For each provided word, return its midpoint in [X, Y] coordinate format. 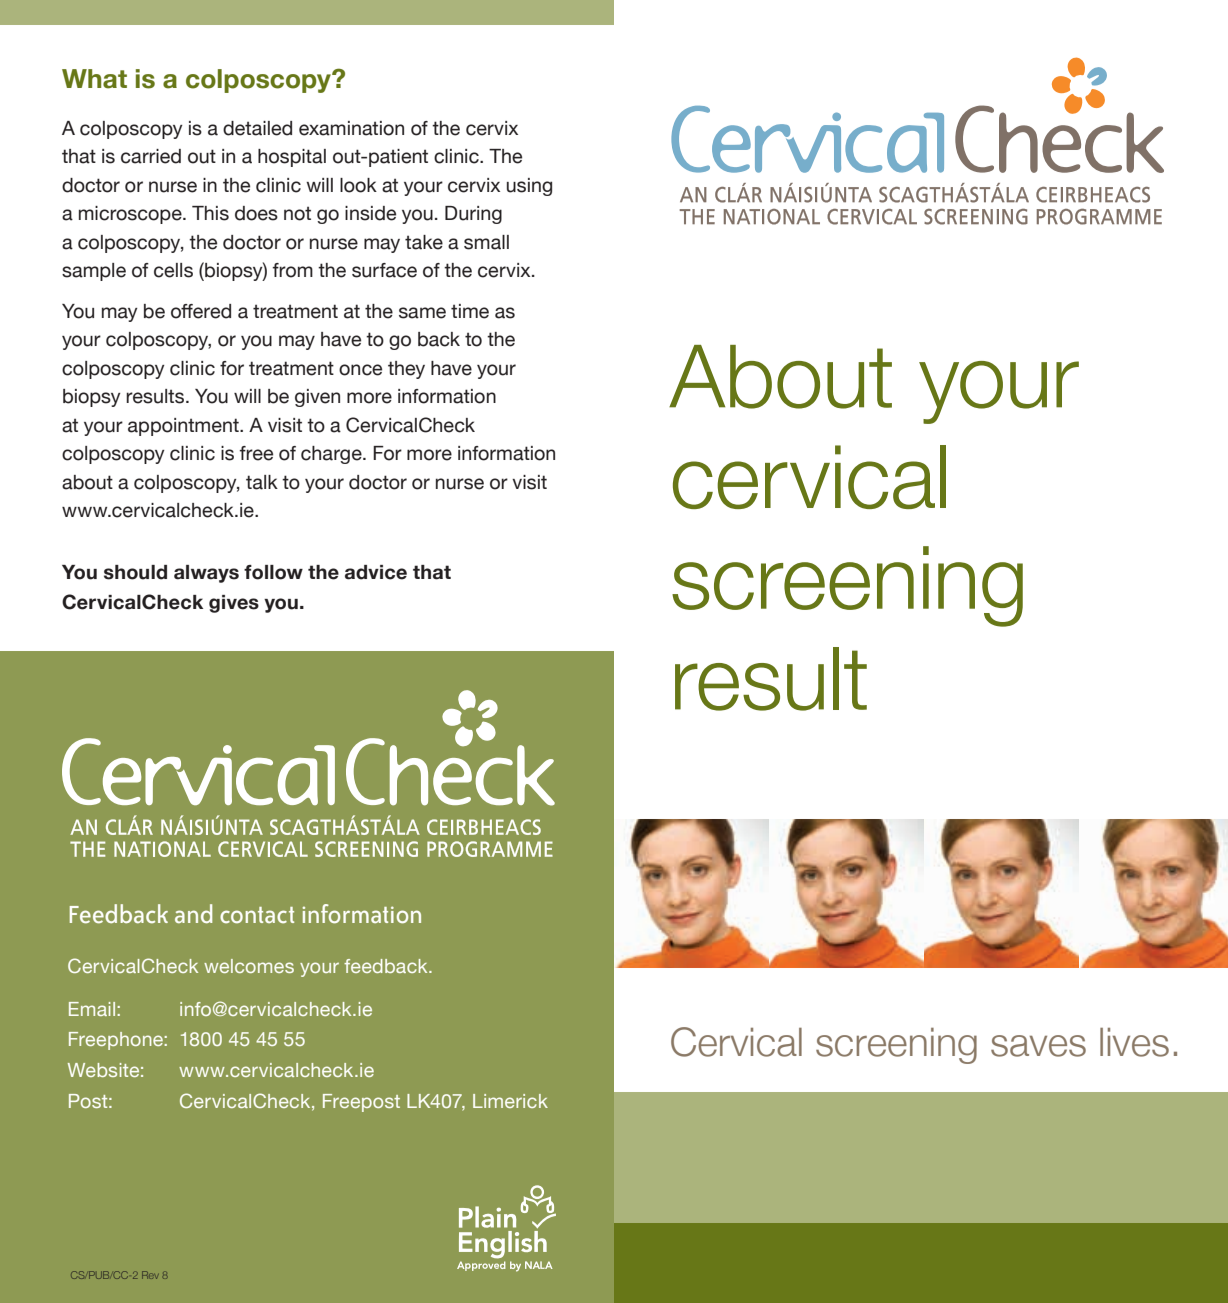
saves [1038, 1046]
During [473, 215]
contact [257, 915]
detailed [257, 128]
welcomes [249, 966]
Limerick [510, 1101]
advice [376, 572]
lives [1134, 1042]
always [206, 574]
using [529, 187]
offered [201, 311]
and [193, 913]
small [486, 242]
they [406, 370]
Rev [150, 1275]
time [470, 311]
